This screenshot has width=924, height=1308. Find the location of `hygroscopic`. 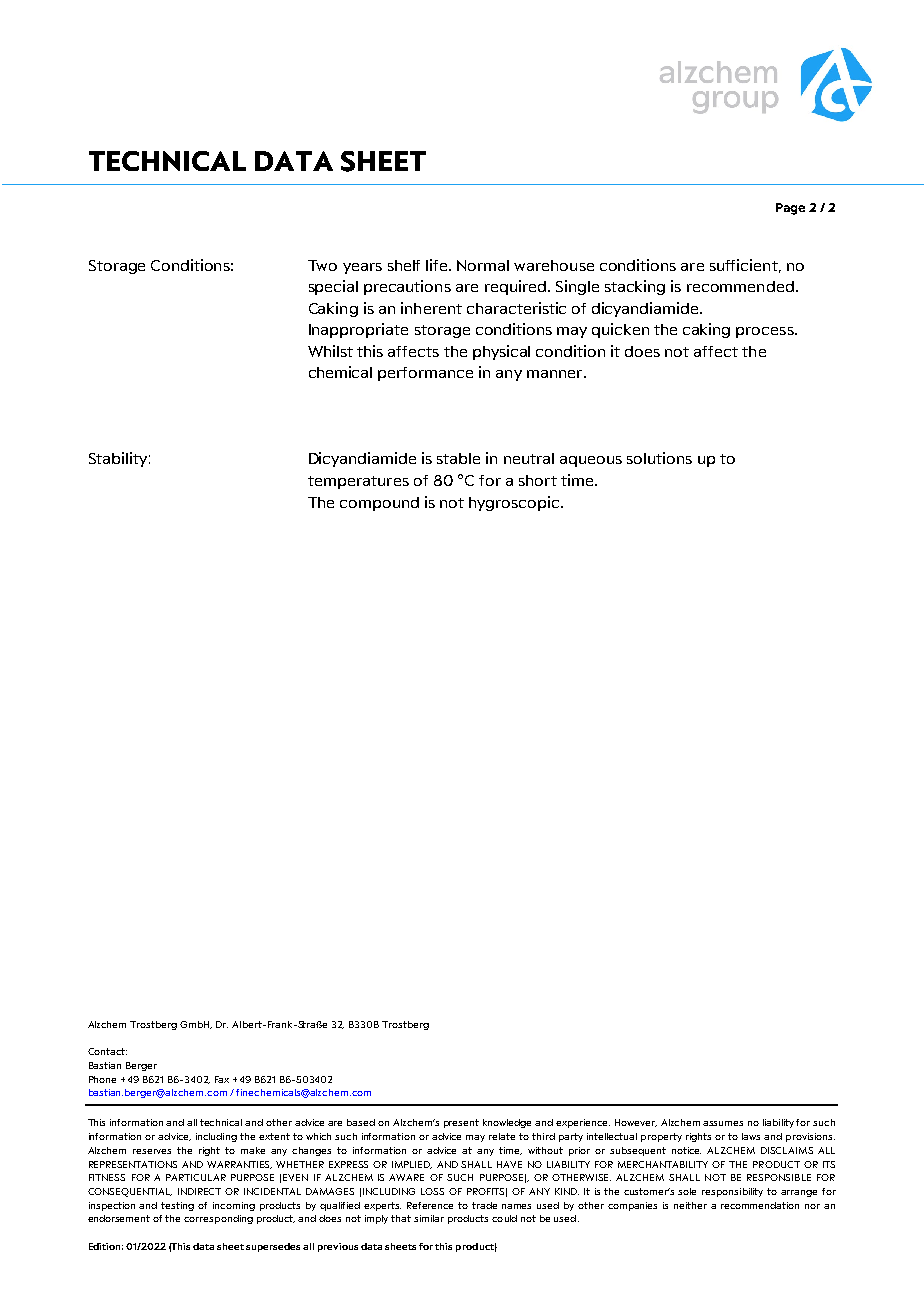

hygroscopic is located at coordinates (515, 503).
